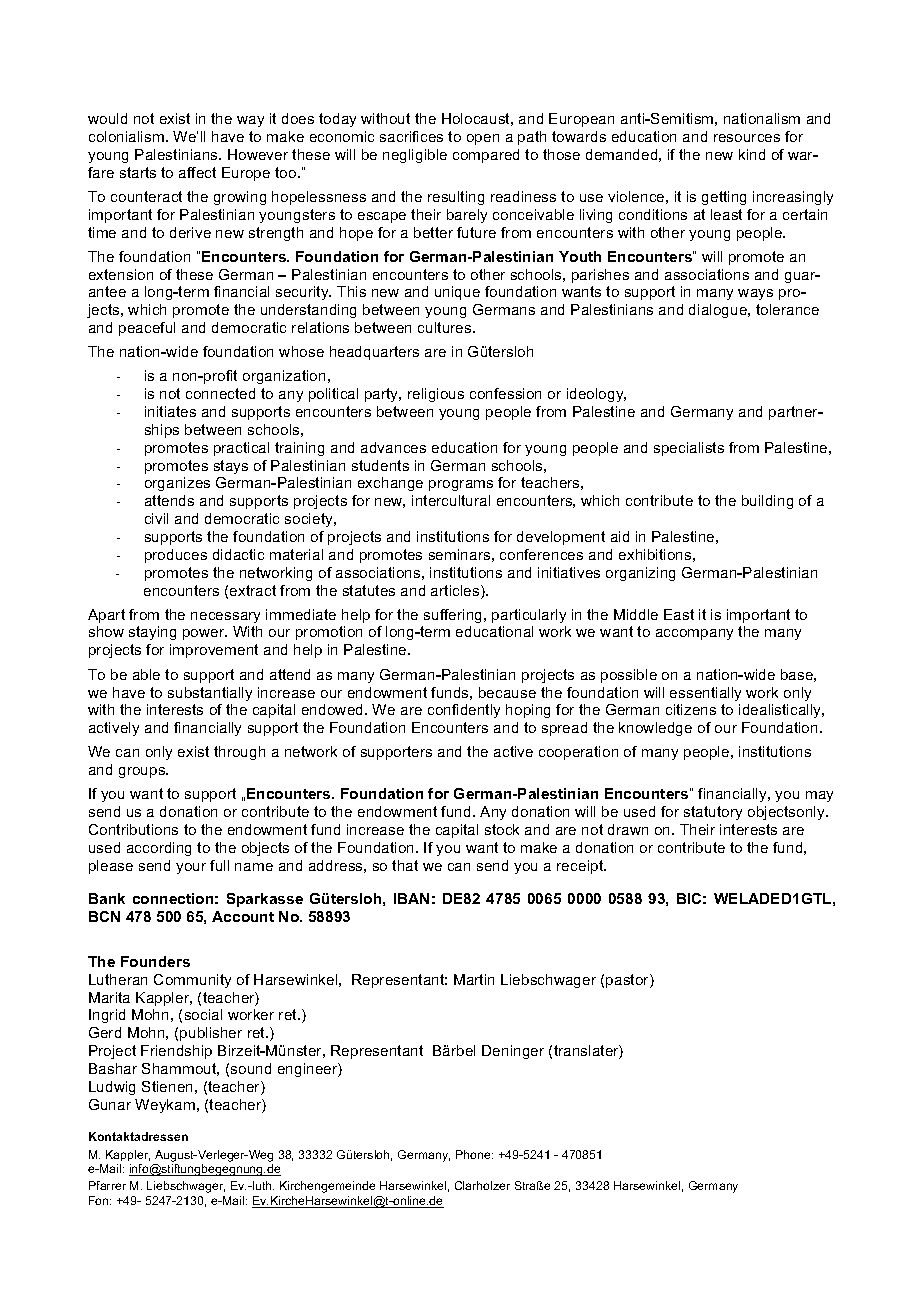 The width and height of the screenshot is (924, 1308). What do you see at coordinates (752, 154) in the screenshot?
I see `kind` at bounding box center [752, 154].
